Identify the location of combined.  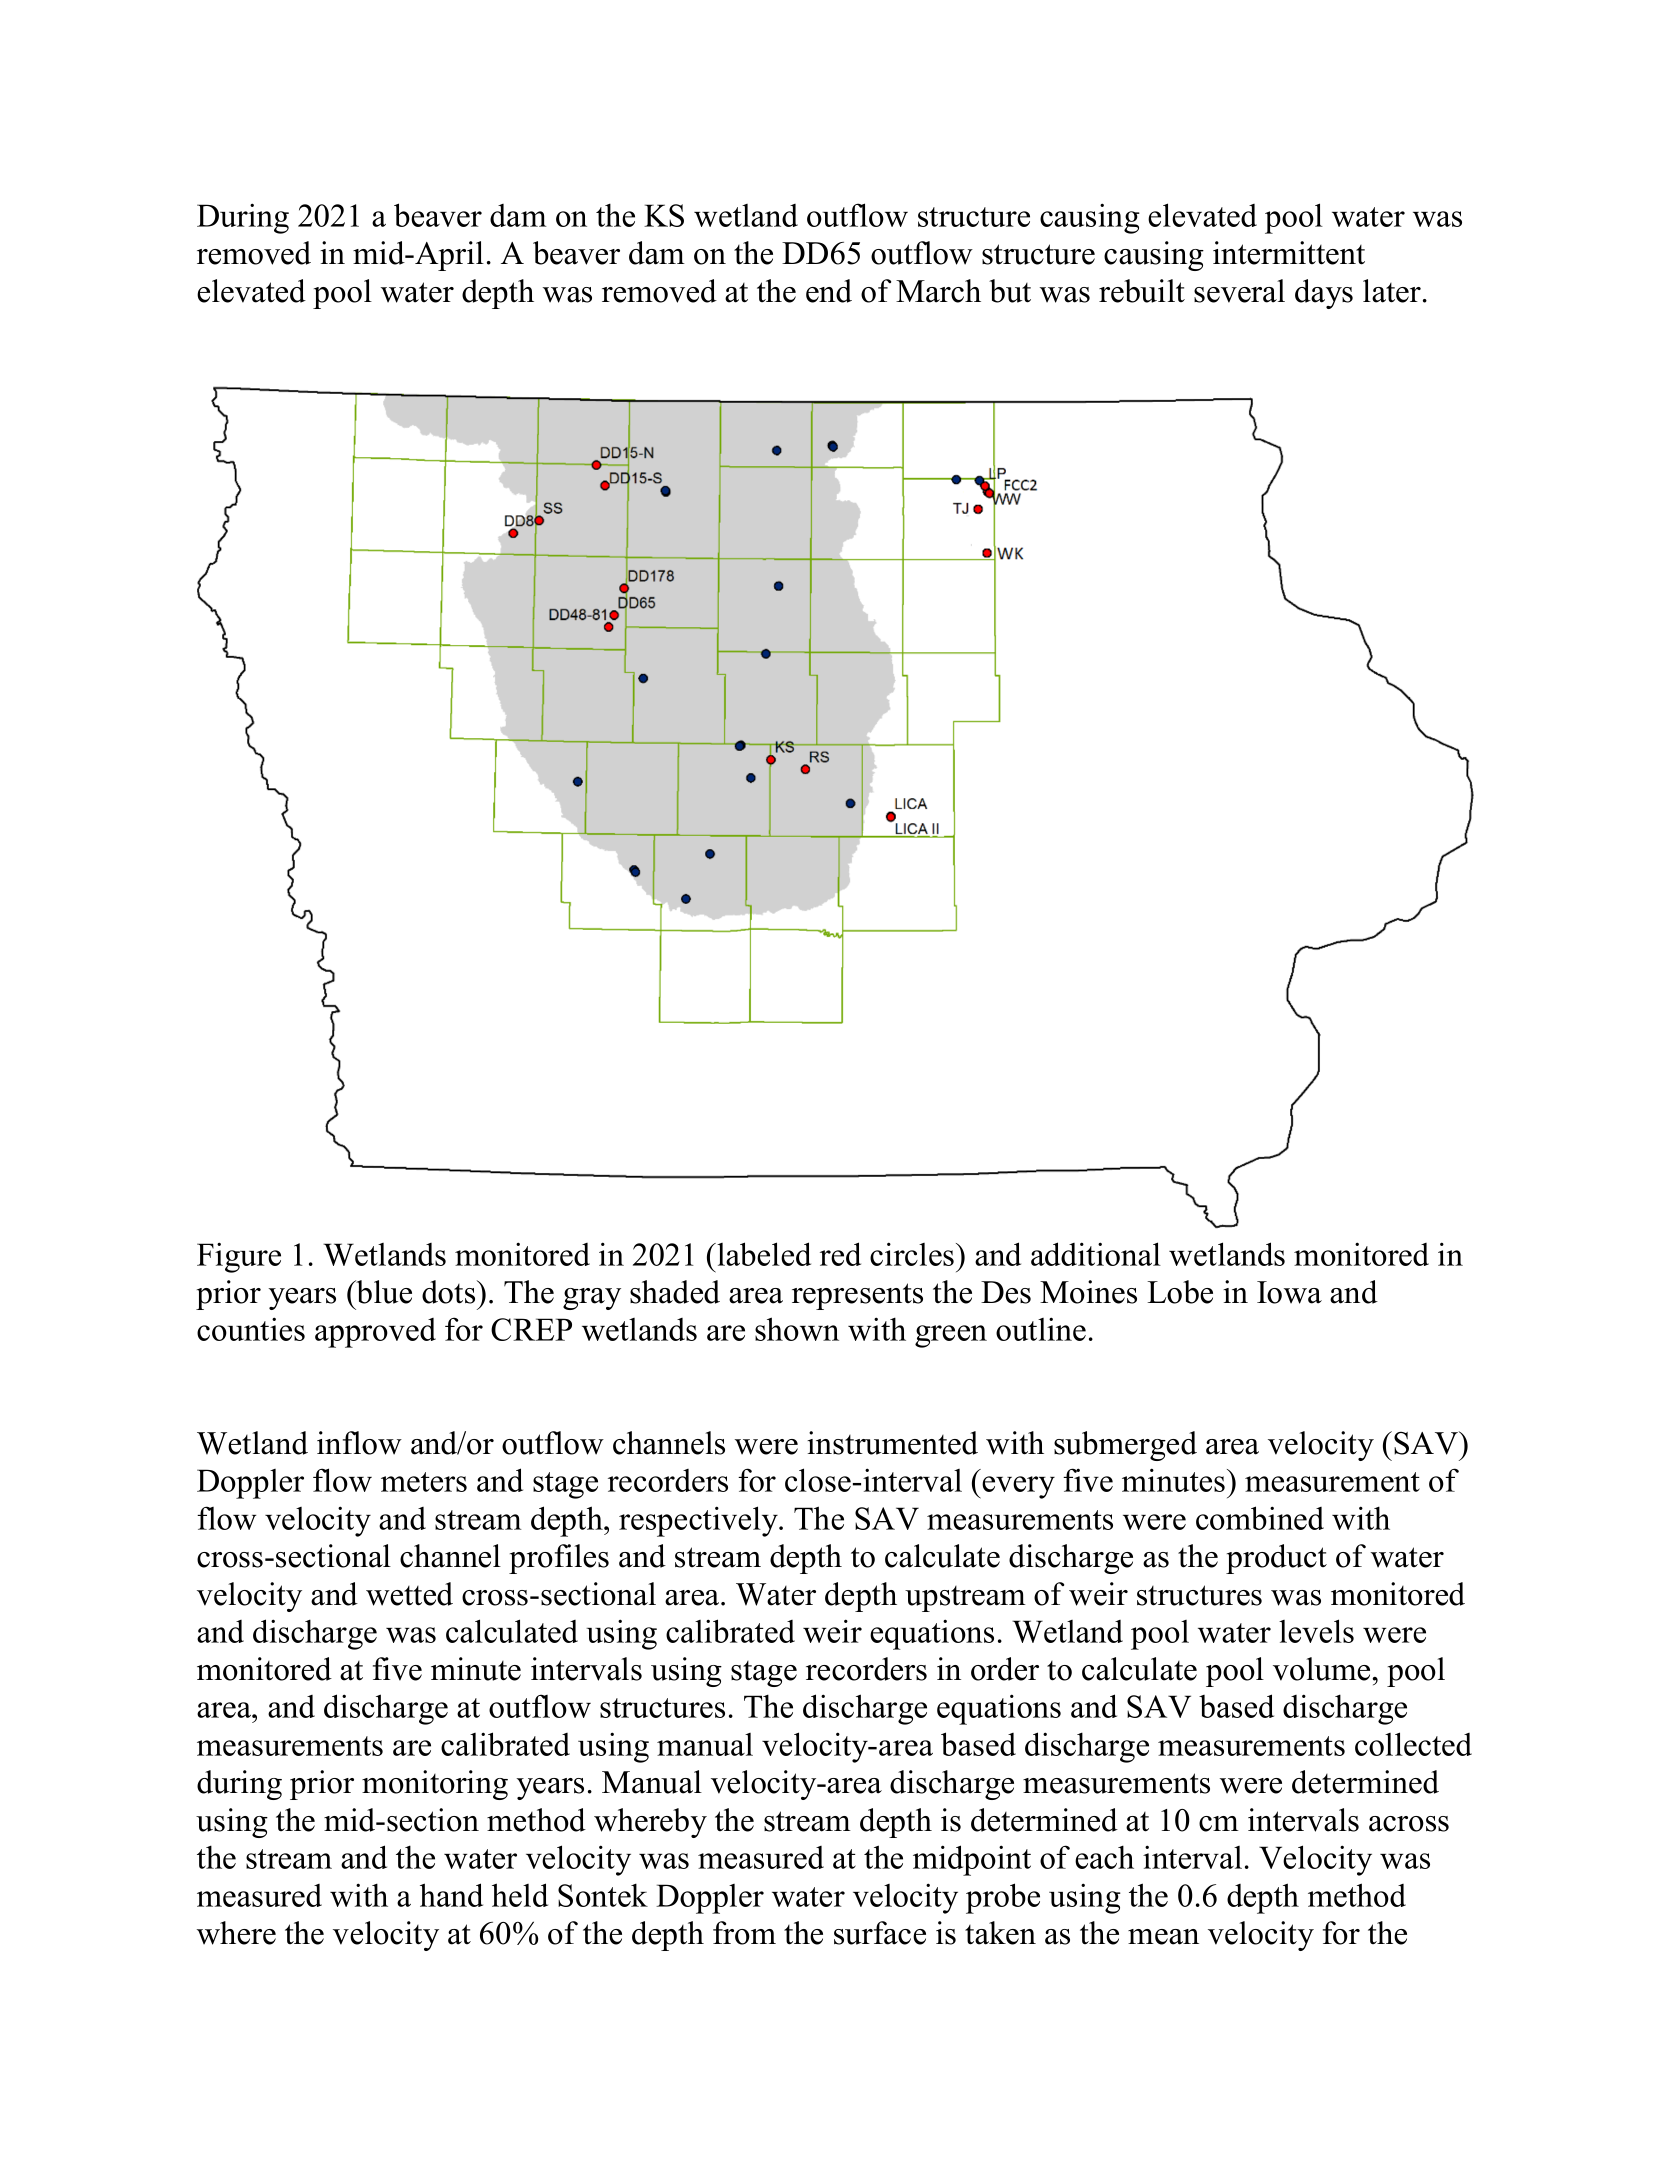
(1260, 1518).
